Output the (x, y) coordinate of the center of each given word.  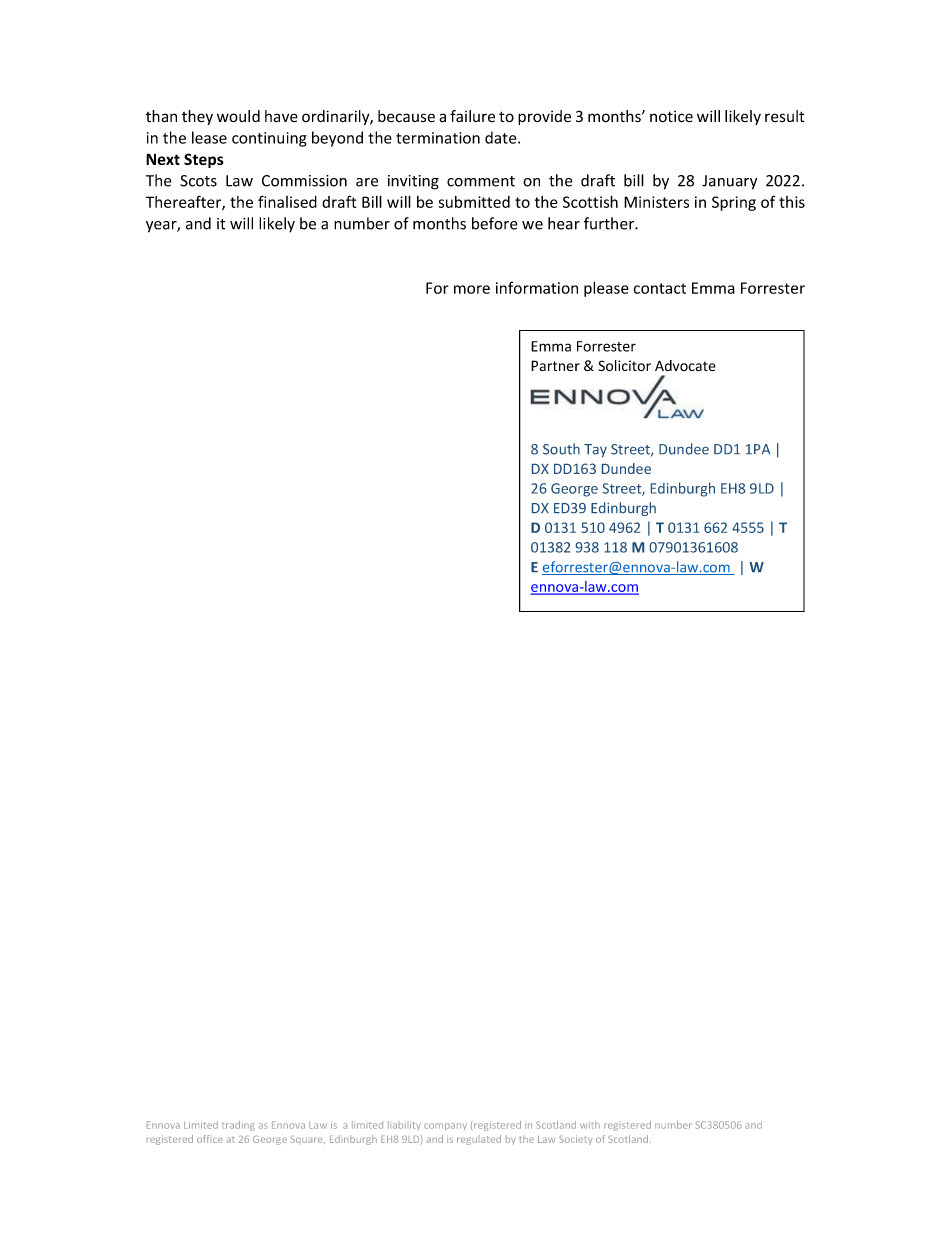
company (445, 1127)
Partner (555, 365)
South (561, 449)
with (590, 1125)
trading (238, 1126)
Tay (595, 450)
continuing (269, 139)
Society (575, 1140)
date (502, 137)
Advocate (685, 365)
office (210, 1139)
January (729, 182)
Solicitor (624, 366)
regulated (479, 1140)
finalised (287, 201)
